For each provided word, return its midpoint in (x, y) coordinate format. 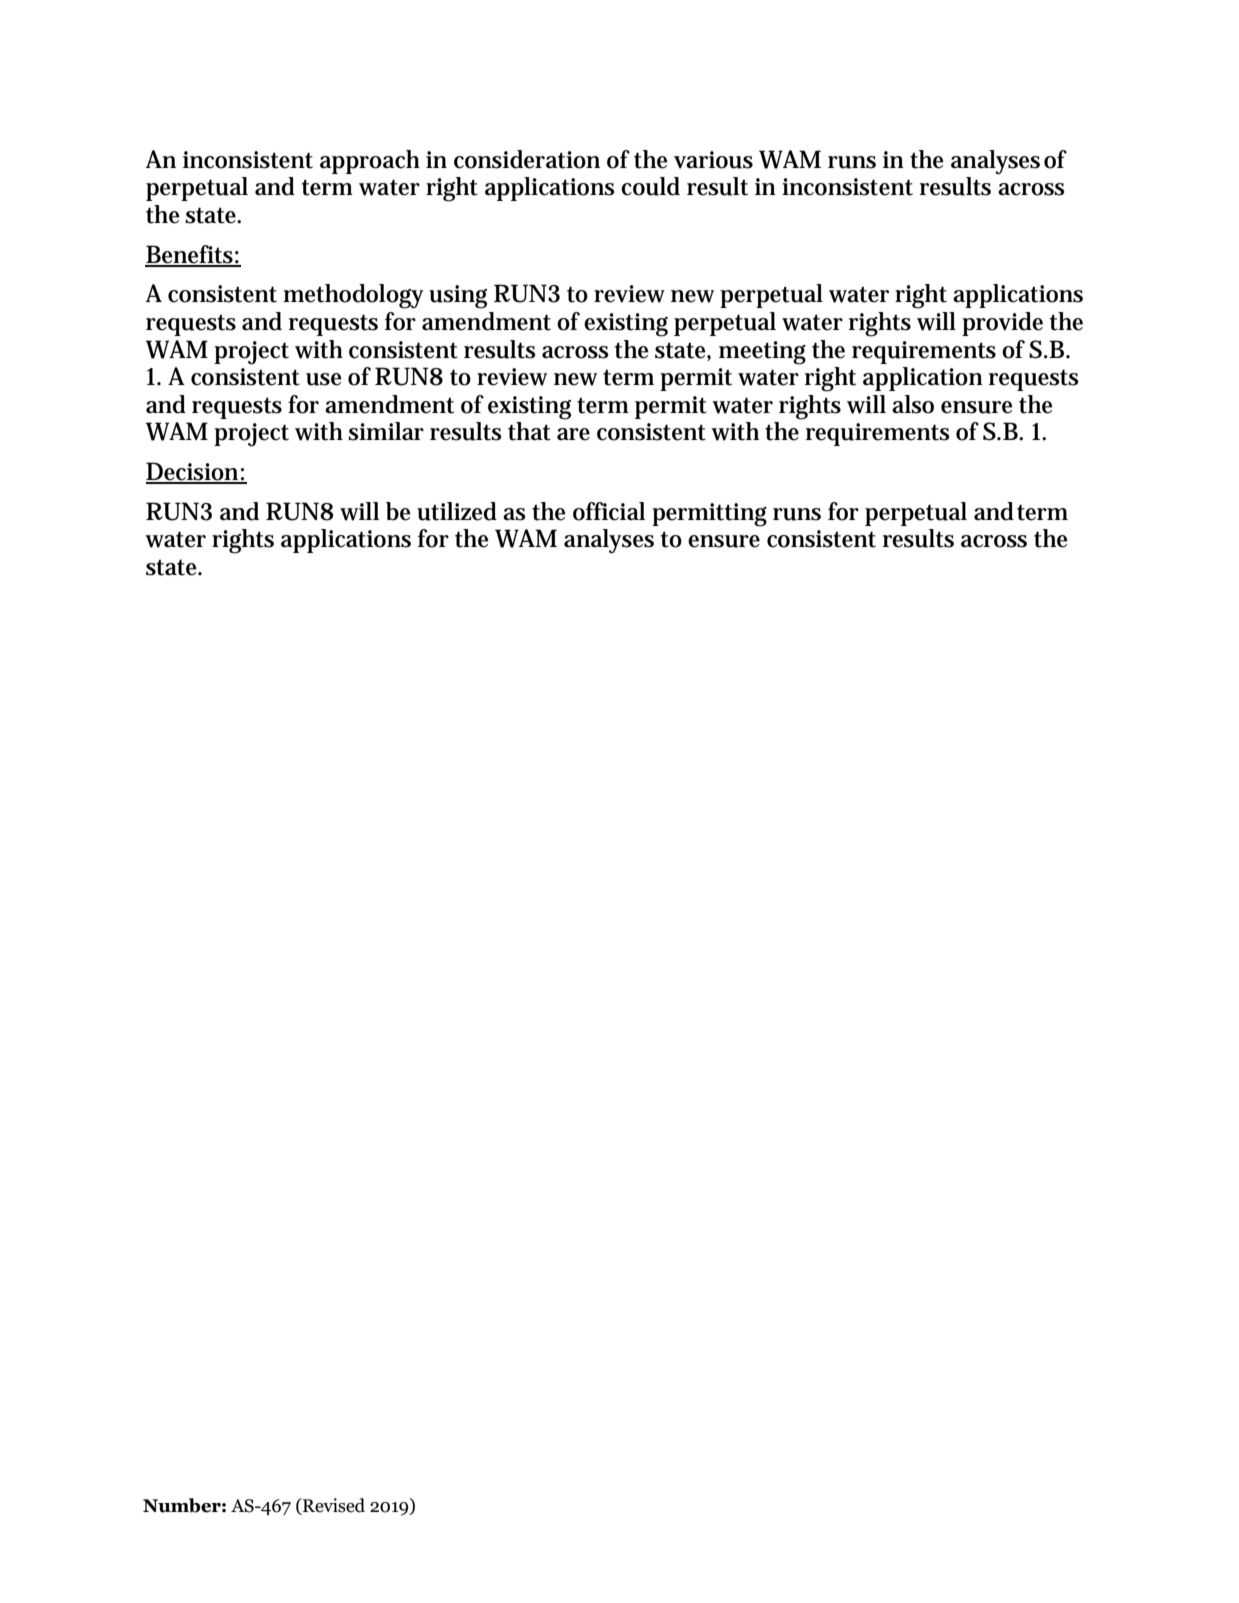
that (529, 431)
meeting (762, 353)
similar (386, 431)
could (650, 186)
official (609, 511)
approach (370, 162)
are (573, 434)
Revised (333, 1505)
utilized (457, 511)
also (913, 404)
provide (1002, 324)
